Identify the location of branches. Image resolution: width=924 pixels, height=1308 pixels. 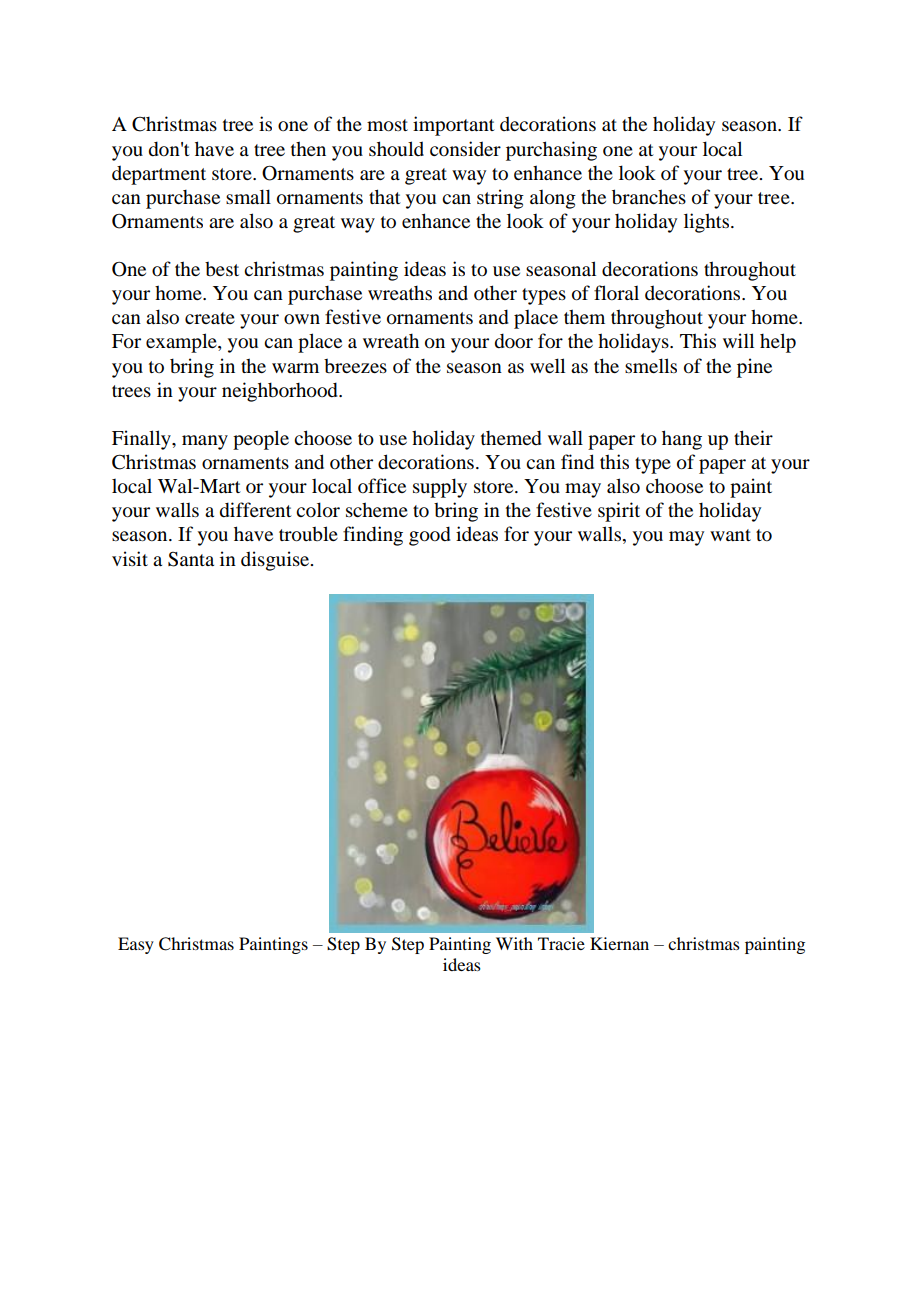
(649, 197).
